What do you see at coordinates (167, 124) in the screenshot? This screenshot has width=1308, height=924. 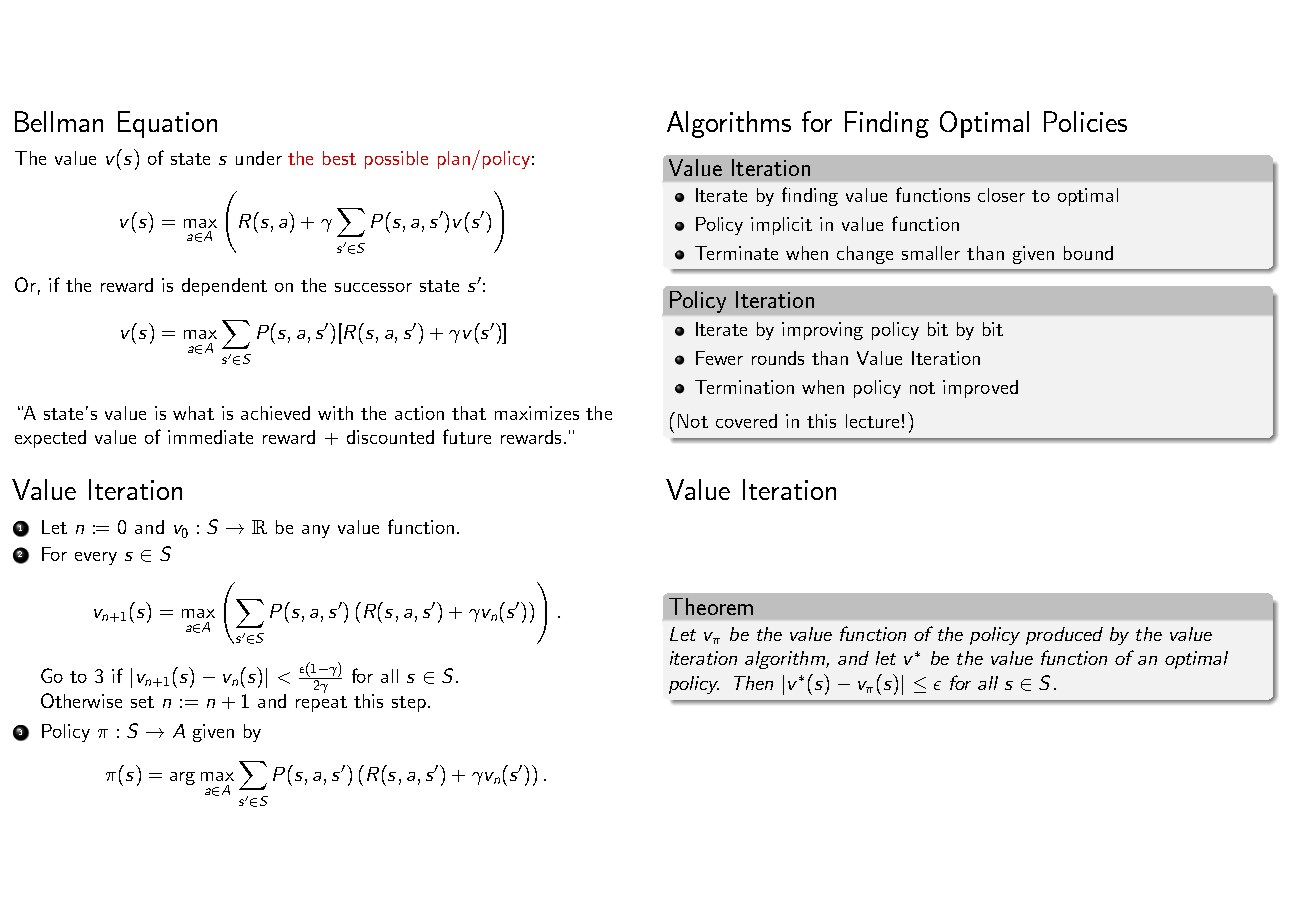 I see `Equation` at bounding box center [167, 124].
